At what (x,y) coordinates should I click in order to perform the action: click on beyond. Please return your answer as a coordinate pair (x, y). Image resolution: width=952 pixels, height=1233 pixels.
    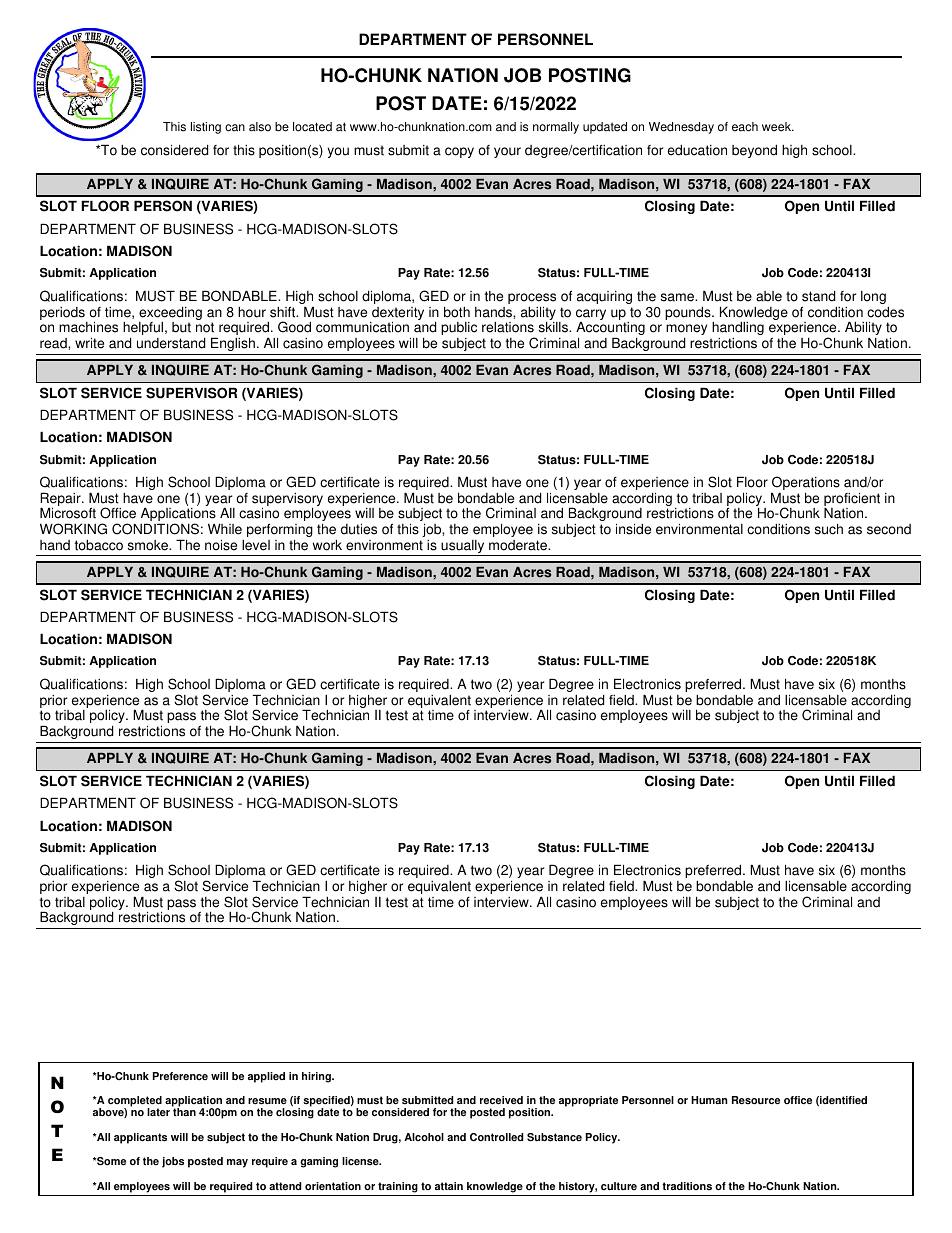
    Looking at the image, I should click on (754, 151).
